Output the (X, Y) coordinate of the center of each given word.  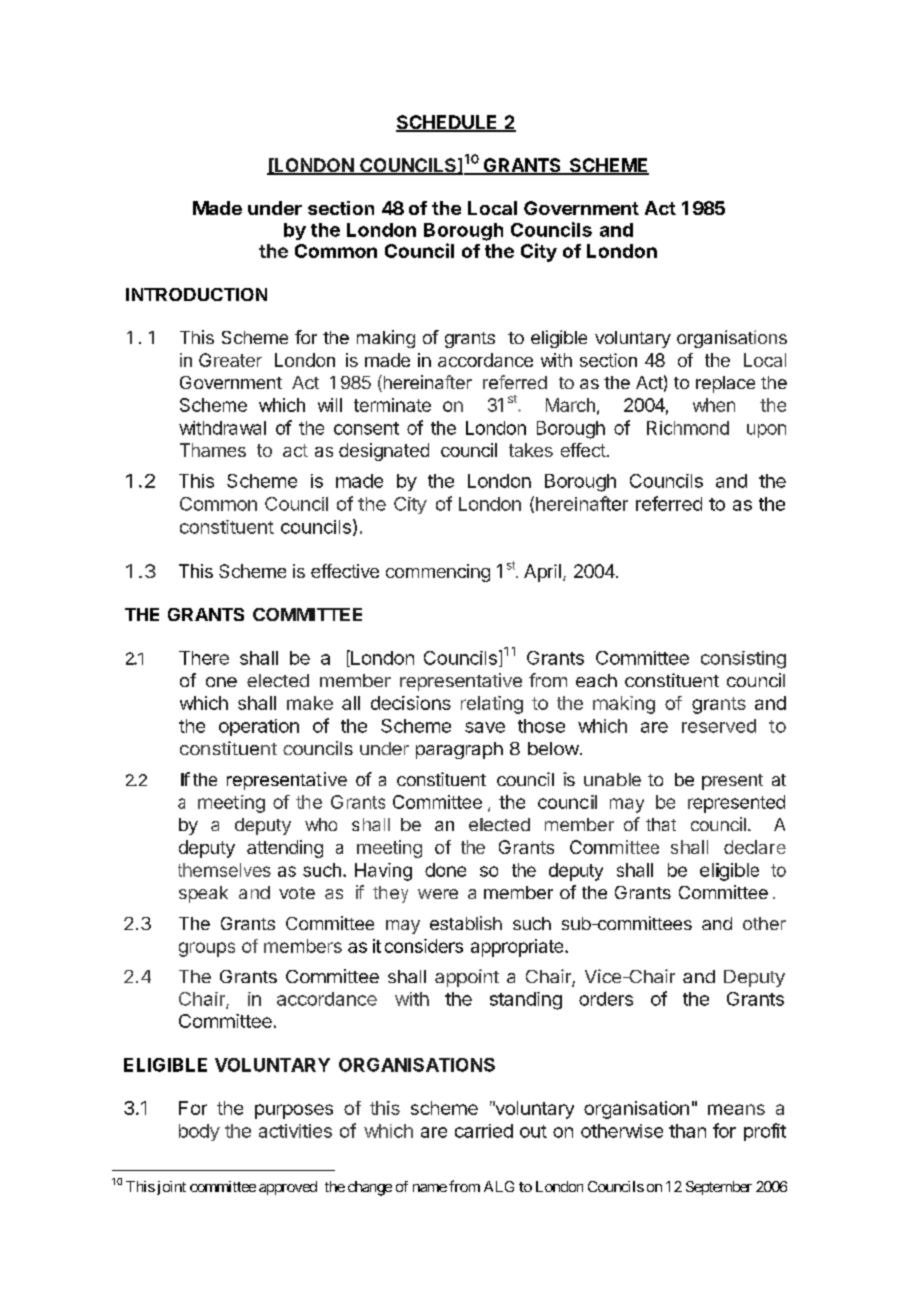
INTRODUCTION (196, 294)
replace (725, 384)
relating (492, 705)
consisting (743, 660)
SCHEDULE (448, 123)
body (199, 1132)
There (204, 658)
